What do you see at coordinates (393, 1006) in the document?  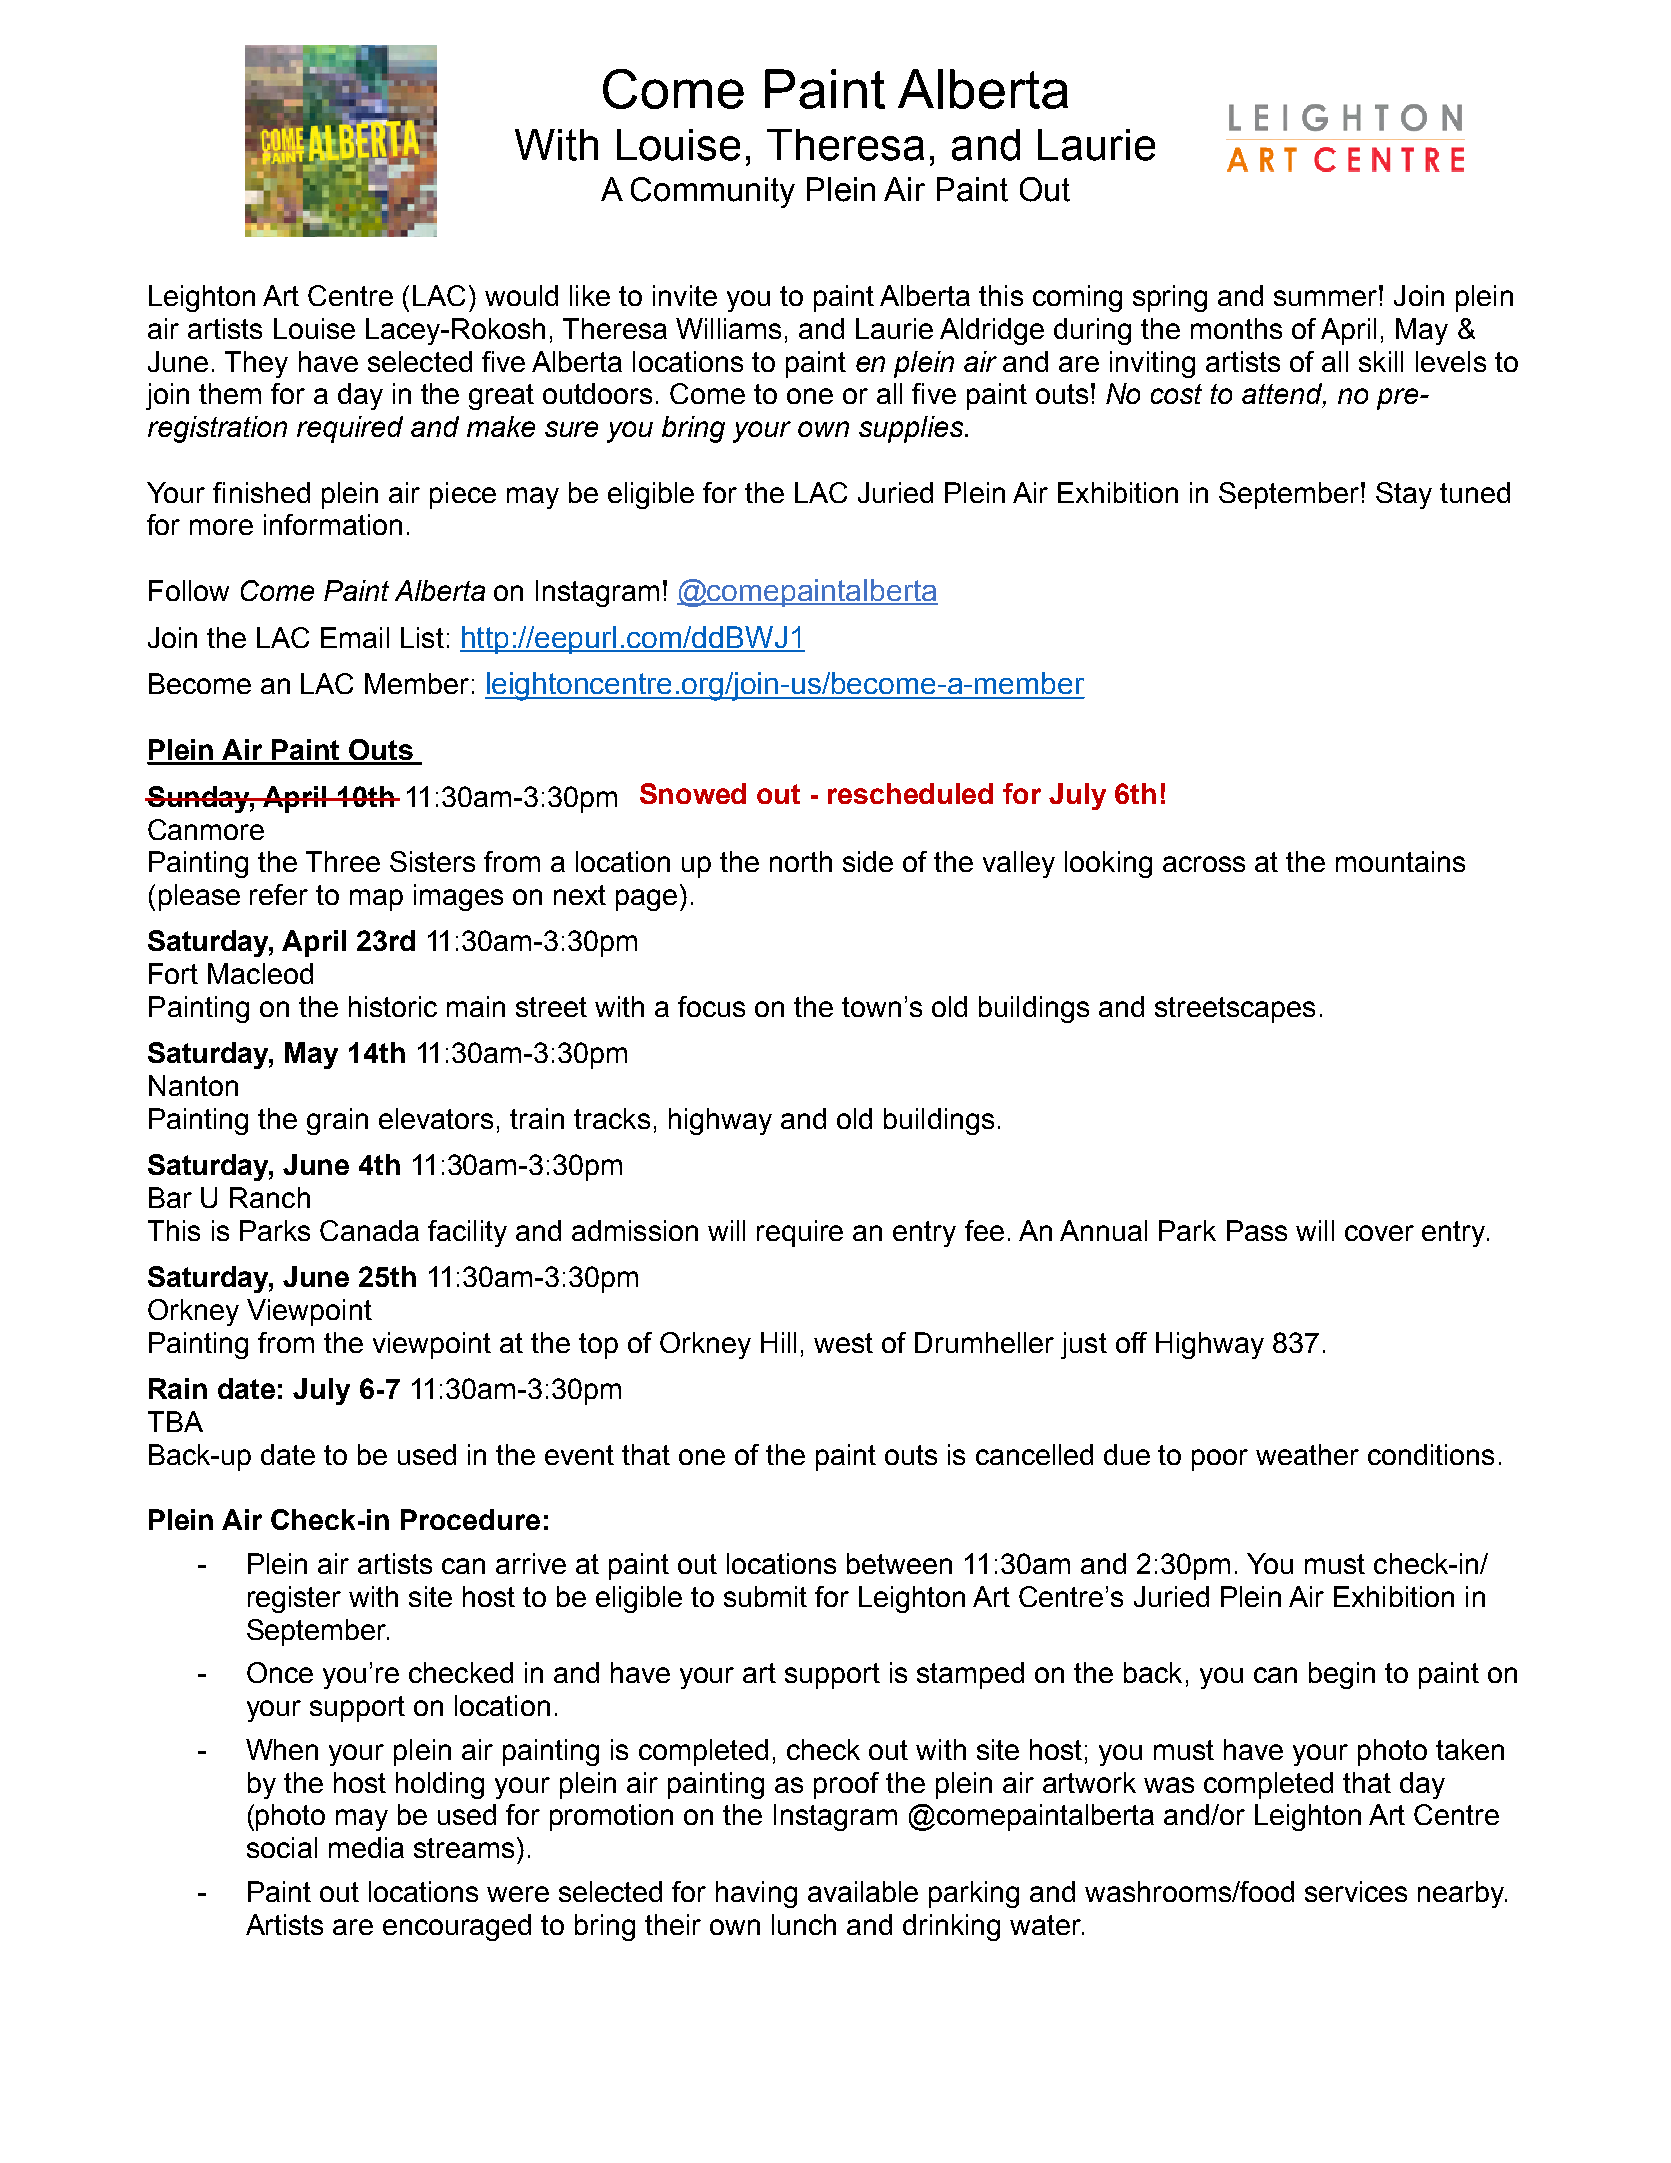 I see `historic` at bounding box center [393, 1006].
